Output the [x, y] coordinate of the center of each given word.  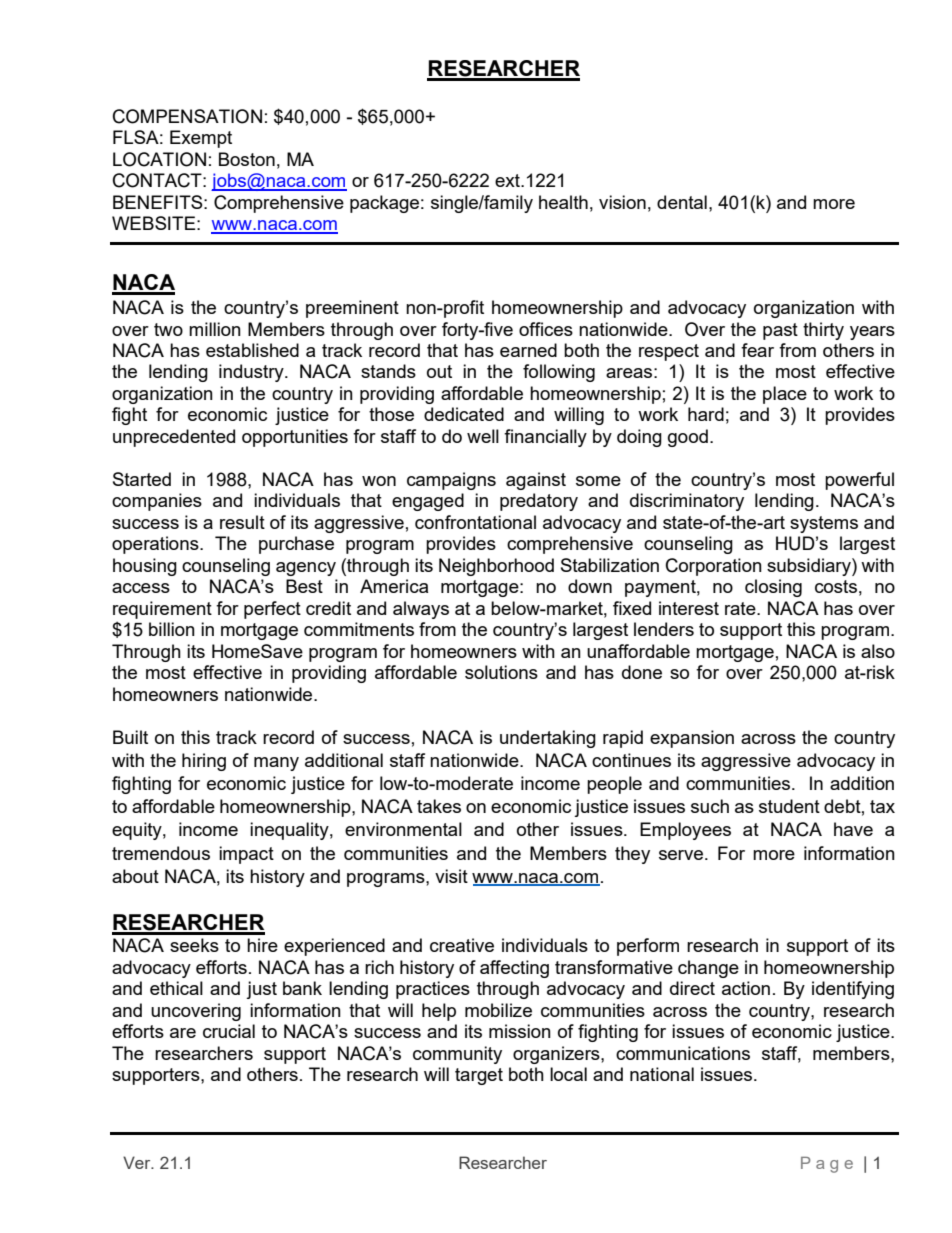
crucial [229, 1031]
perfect [272, 610]
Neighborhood [496, 567]
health [563, 202]
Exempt [201, 139]
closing [773, 588]
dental [682, 202]
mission [520, 1031]
